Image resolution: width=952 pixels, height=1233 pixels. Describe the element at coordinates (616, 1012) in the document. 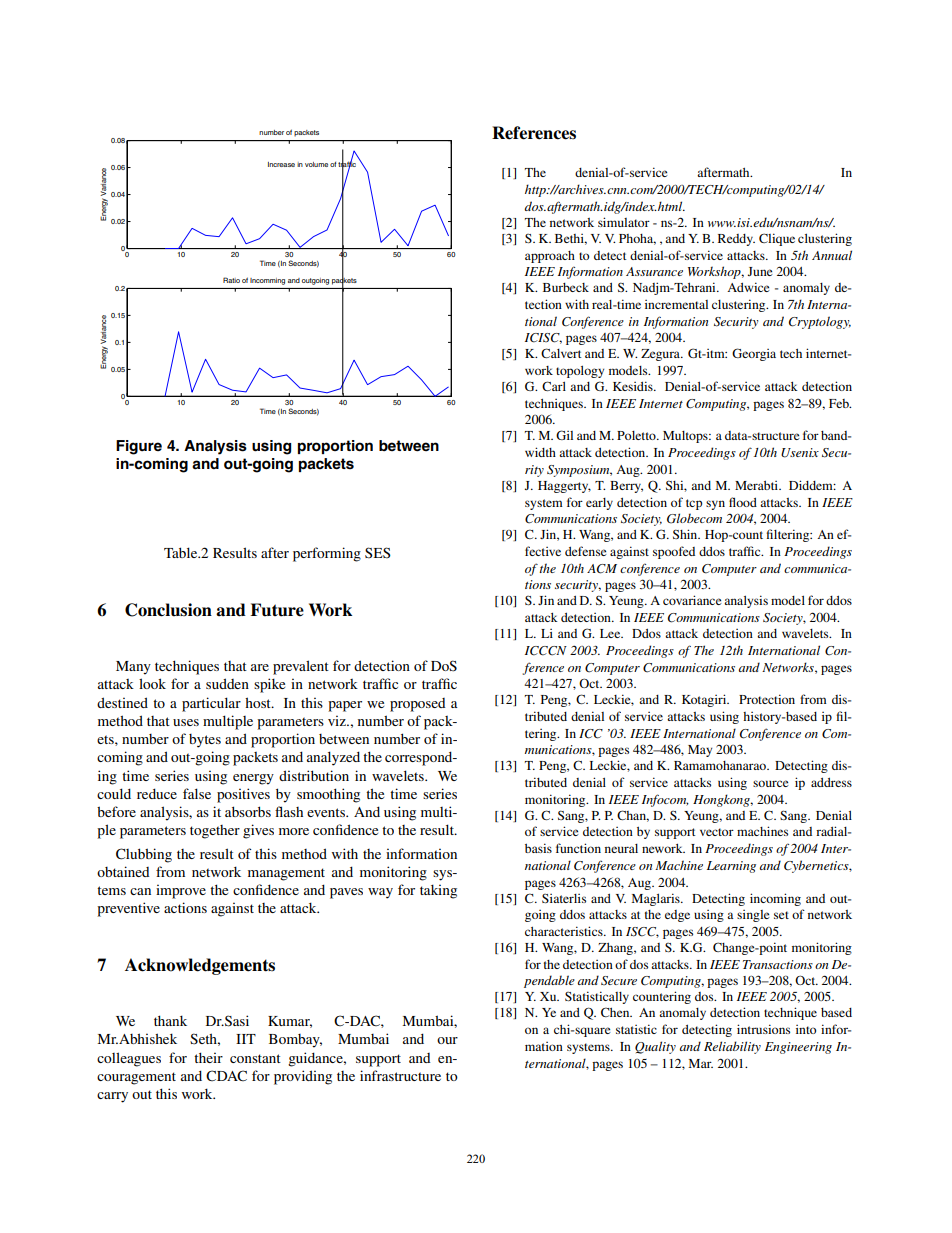

I see `Chen` at that location.
